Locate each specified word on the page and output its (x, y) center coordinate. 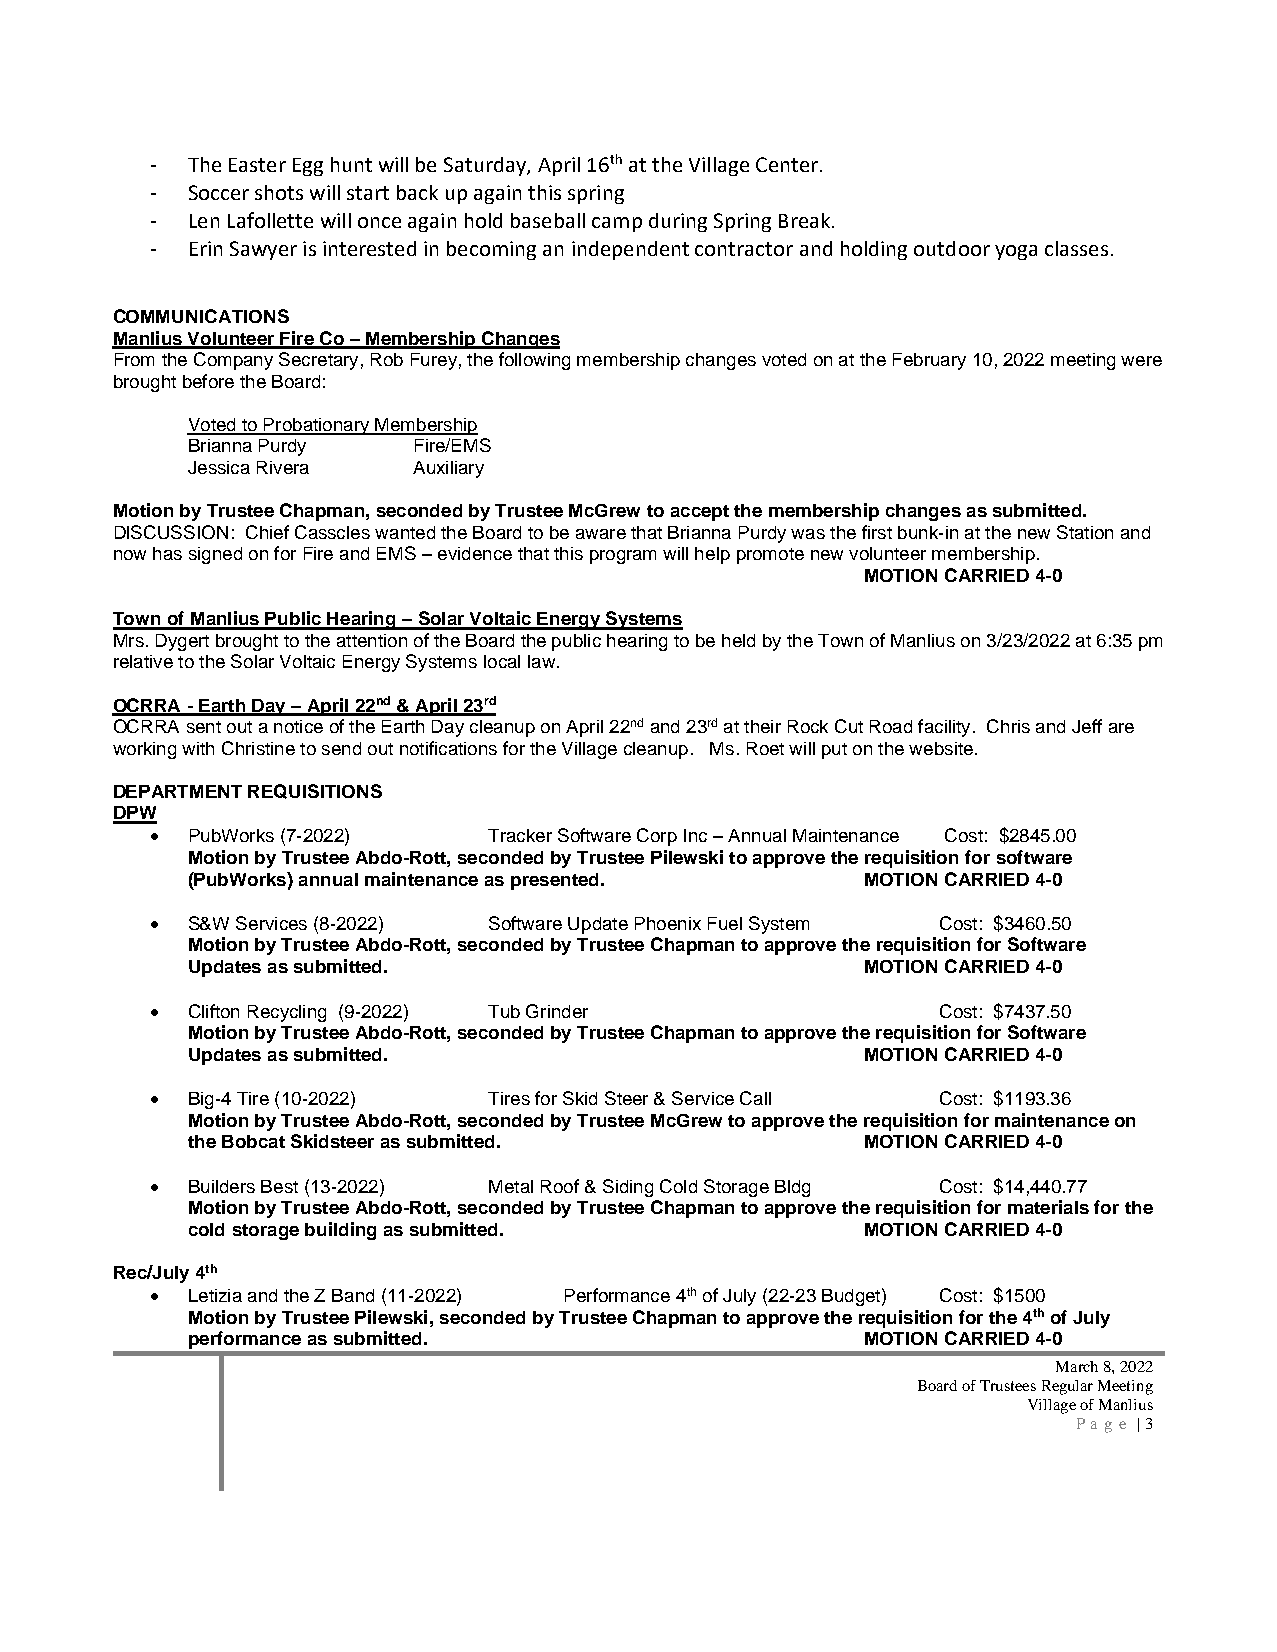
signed (215, 555)
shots (279, 192)
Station (1085, 532)
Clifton (214, 1011)
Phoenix (668, 923)
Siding (628, 1188)
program (623, 557)
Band (353, 1295)
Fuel (725, 923)
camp (617, 224)
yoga (1016, 252)
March (1077, 1366)
